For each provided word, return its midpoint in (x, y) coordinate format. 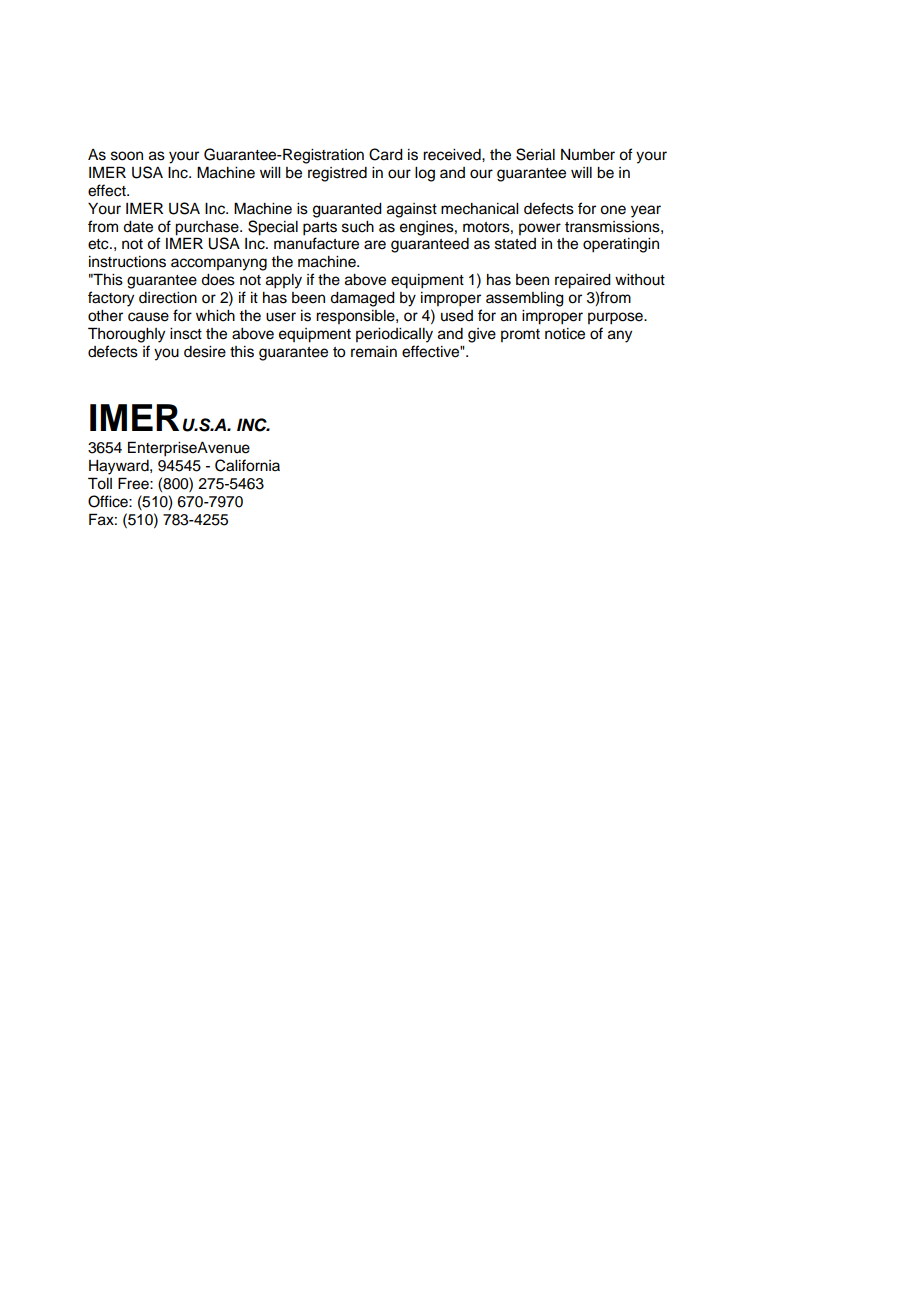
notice (565, 334)
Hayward (120, 467)
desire (205, 352)
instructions (127, 262)
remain (374, 352)
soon (127, 156)
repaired (583, 281)
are (375, 245)
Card (386, 154)
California (247, 465)
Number (588, 155)
